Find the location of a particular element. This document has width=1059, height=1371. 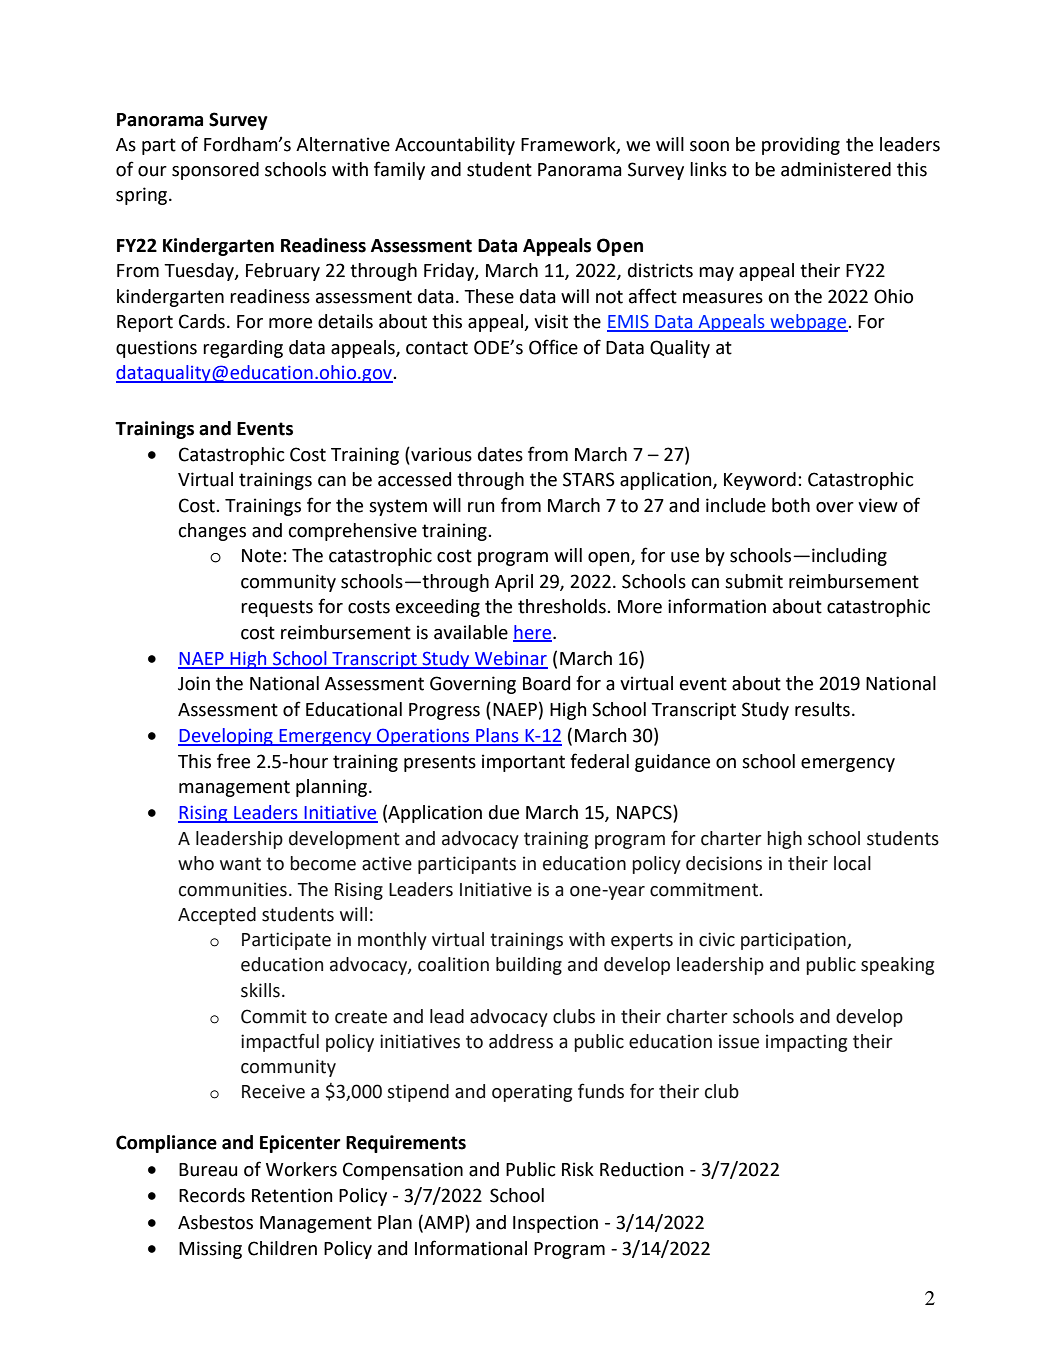

Accountability is located at coordinates (455, 146).
